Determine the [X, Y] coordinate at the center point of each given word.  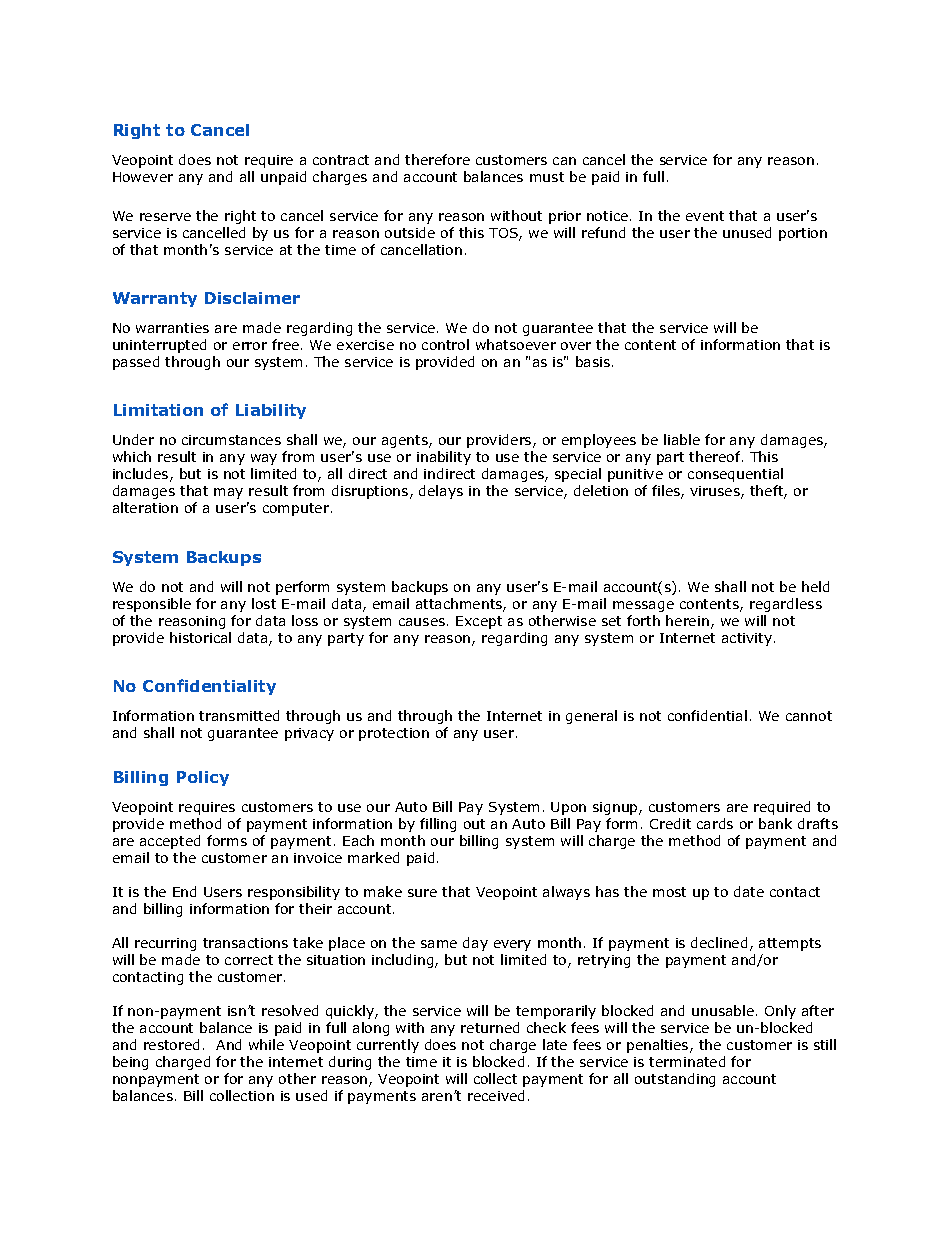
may [228, 493]
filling [438, 825]
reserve [165, 217]
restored [171, 1044]
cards [715, 823]
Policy [203, 778]
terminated [687, 1061]
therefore [437, 159]
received [496, 1095]
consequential [735, 475]
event [705, 216]
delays [441, 492]
